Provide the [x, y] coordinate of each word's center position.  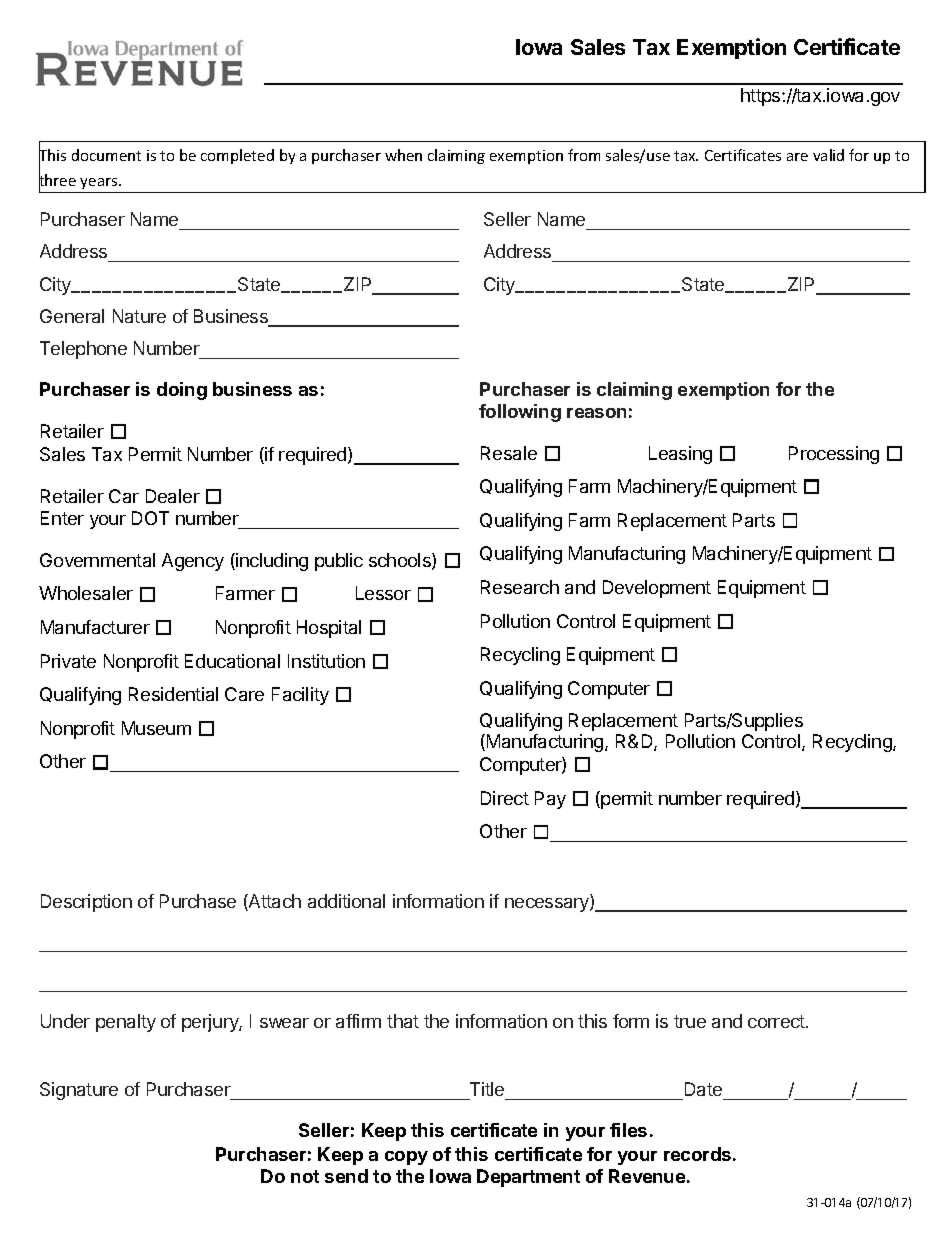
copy [406, 1158]
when [403, 155]
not [305, 1176]
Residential [173, 694]
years [100, 183]
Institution [326, 661]
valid [828, 155]
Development [657, 589]
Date [703, 1091]
